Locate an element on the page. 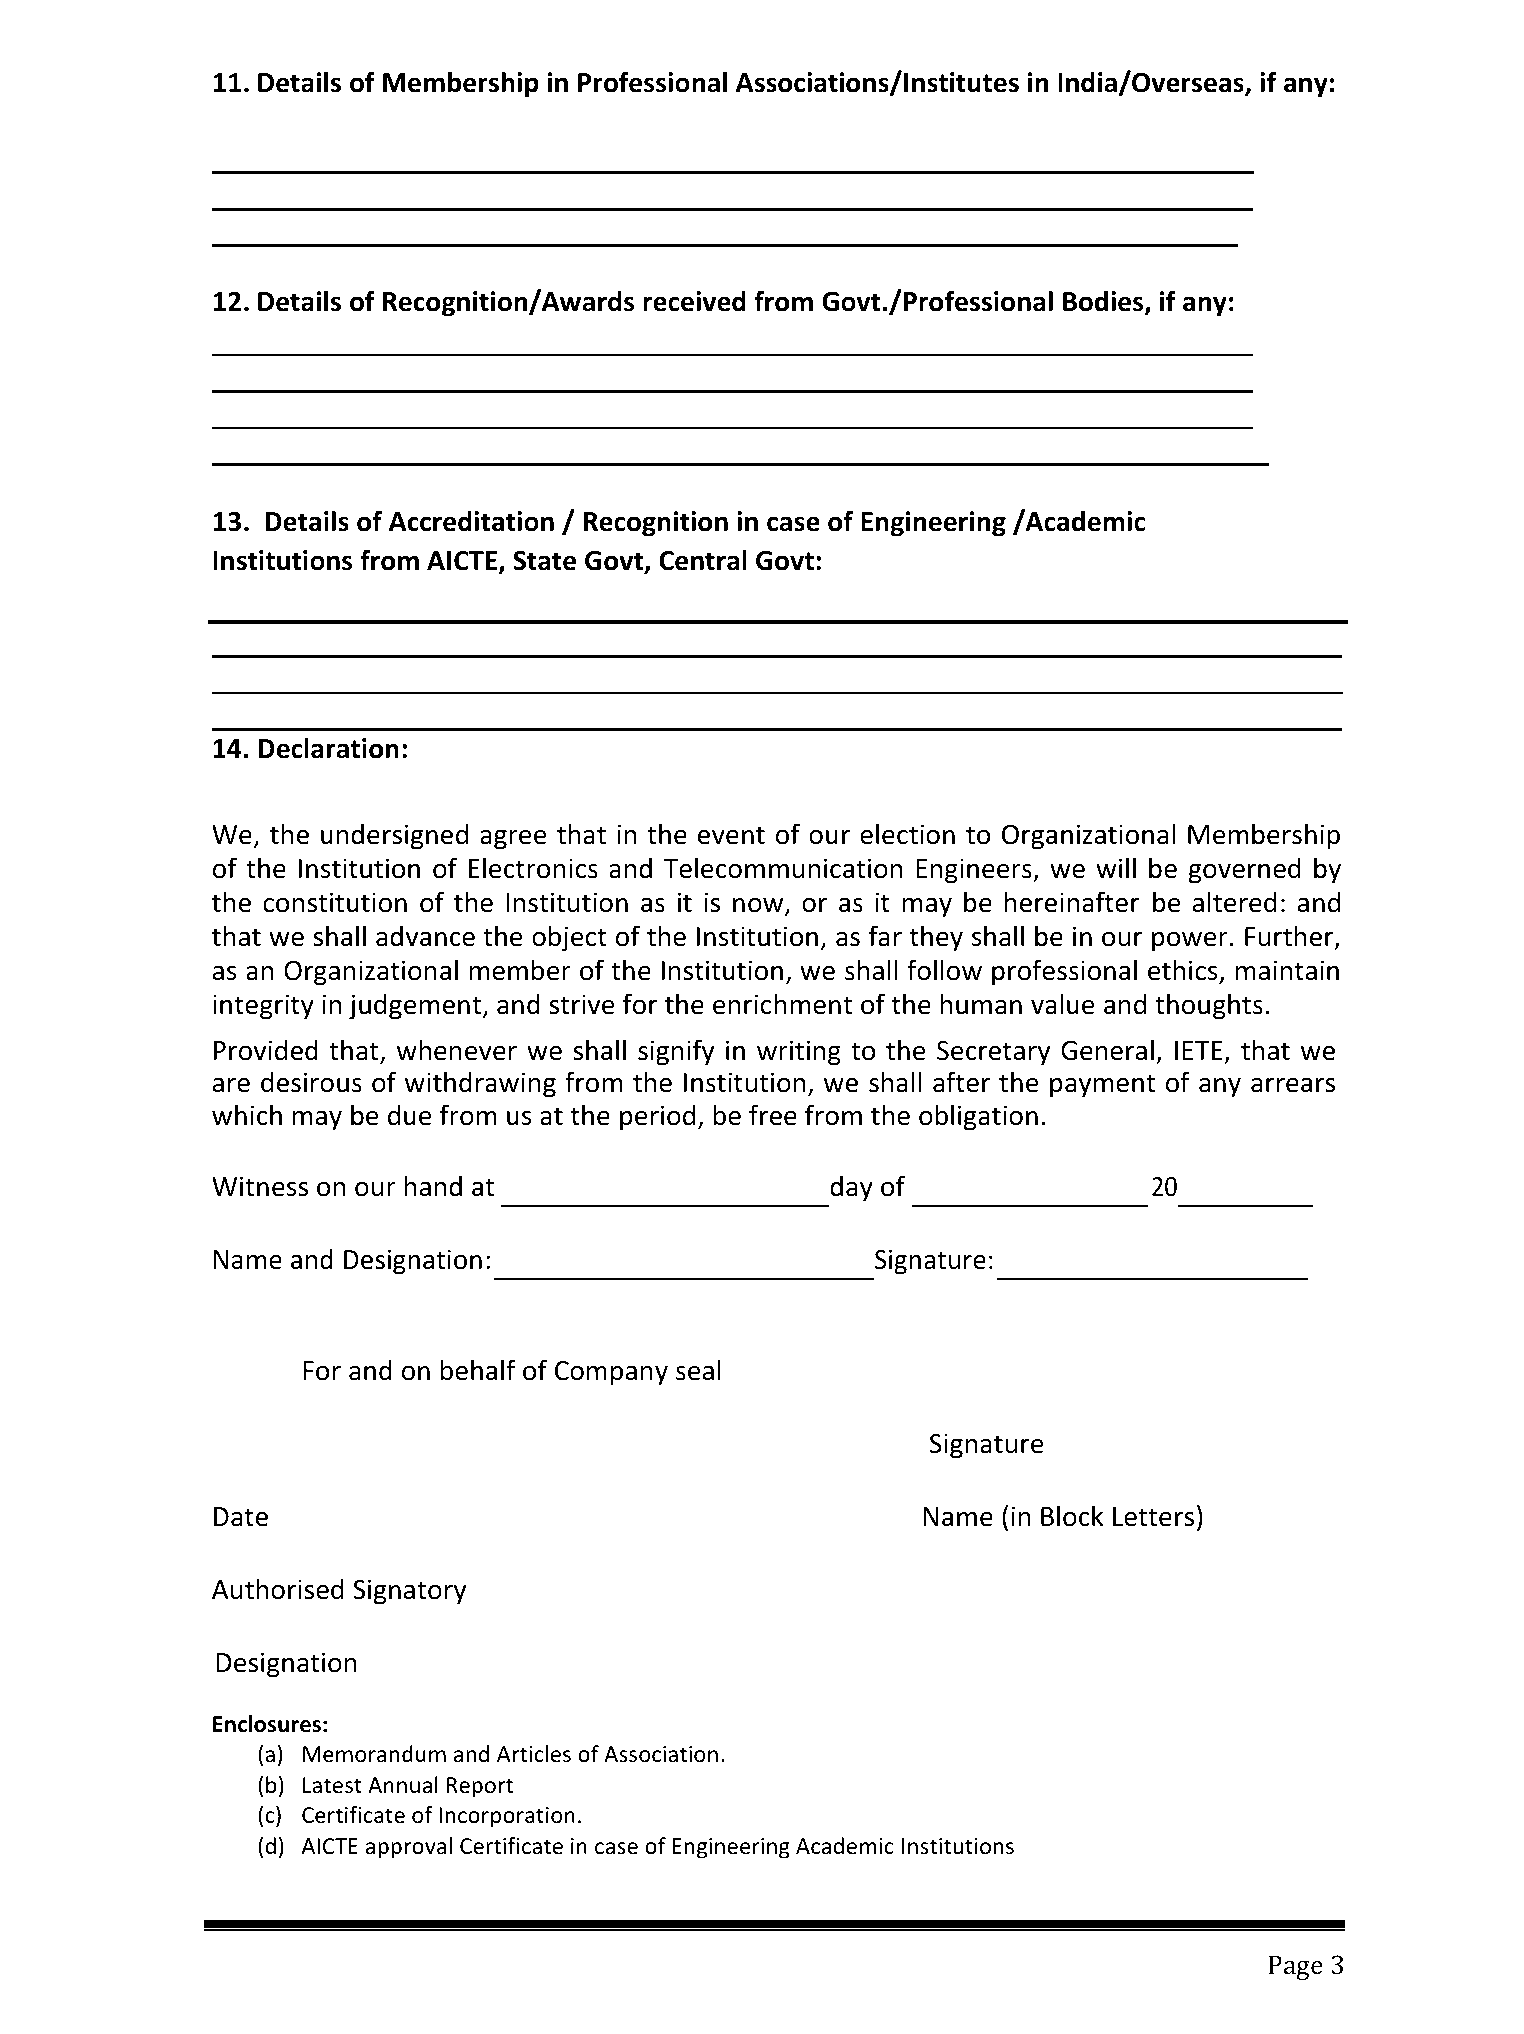  Page is located at coordinates (1295, 1967).
